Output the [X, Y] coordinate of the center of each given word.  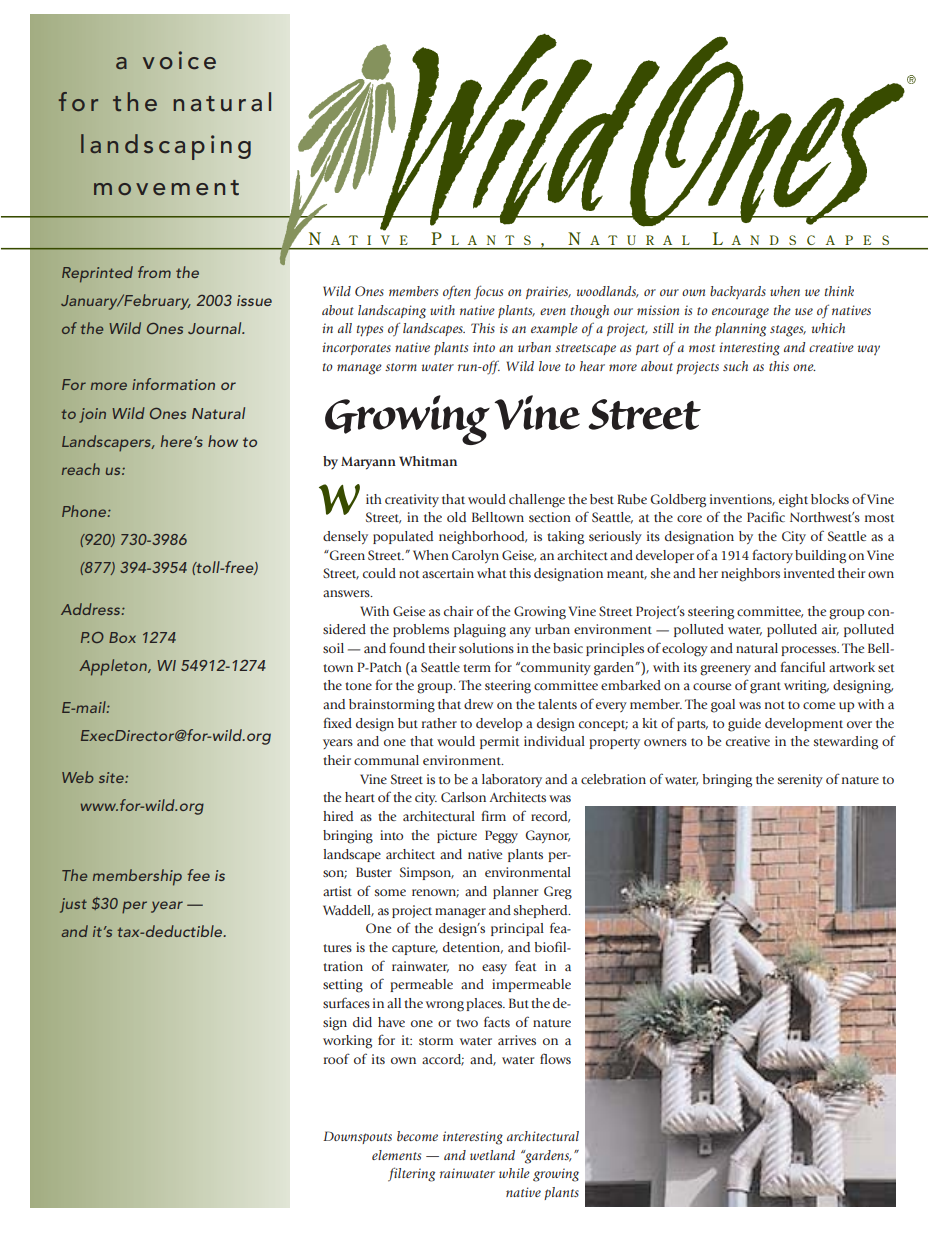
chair [458, 611]
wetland [492, 1155]
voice [179, 60]
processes [810, 651]
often [457, 292]
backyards [738, 292]
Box [122, 637]
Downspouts [357, 1137]
